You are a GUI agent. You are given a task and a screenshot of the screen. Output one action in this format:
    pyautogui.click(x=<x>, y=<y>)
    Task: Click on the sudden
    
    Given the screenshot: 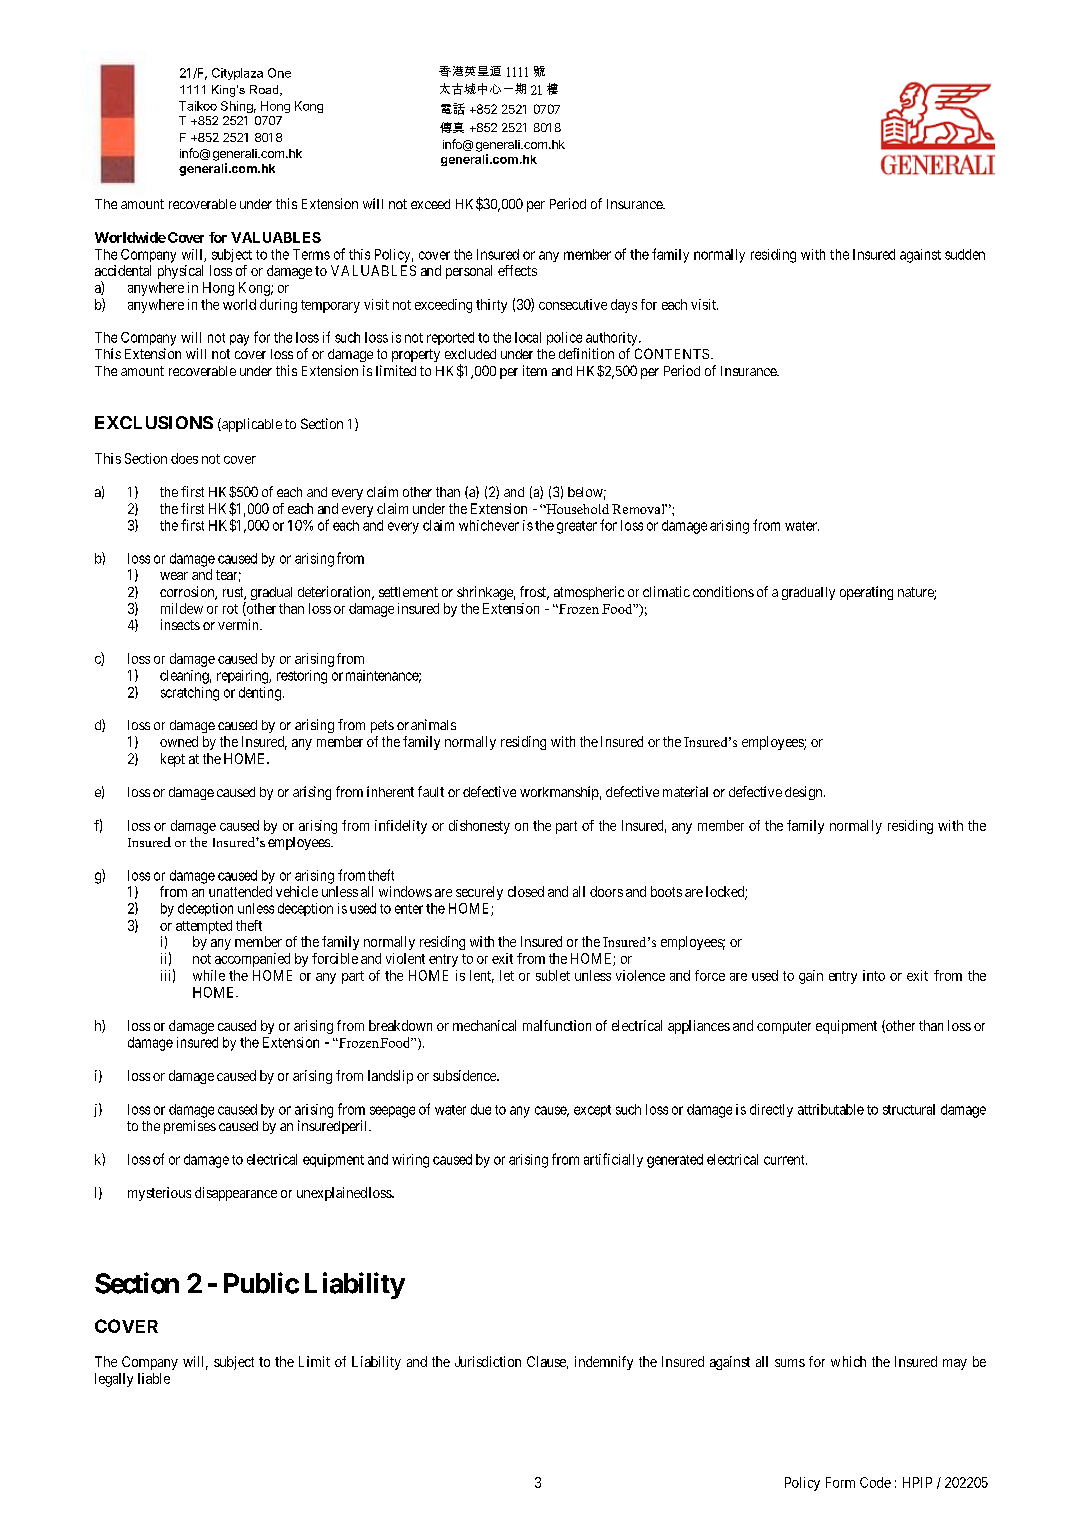 What is the action you would take?
    pyautogui.click(x=965, y=254)
